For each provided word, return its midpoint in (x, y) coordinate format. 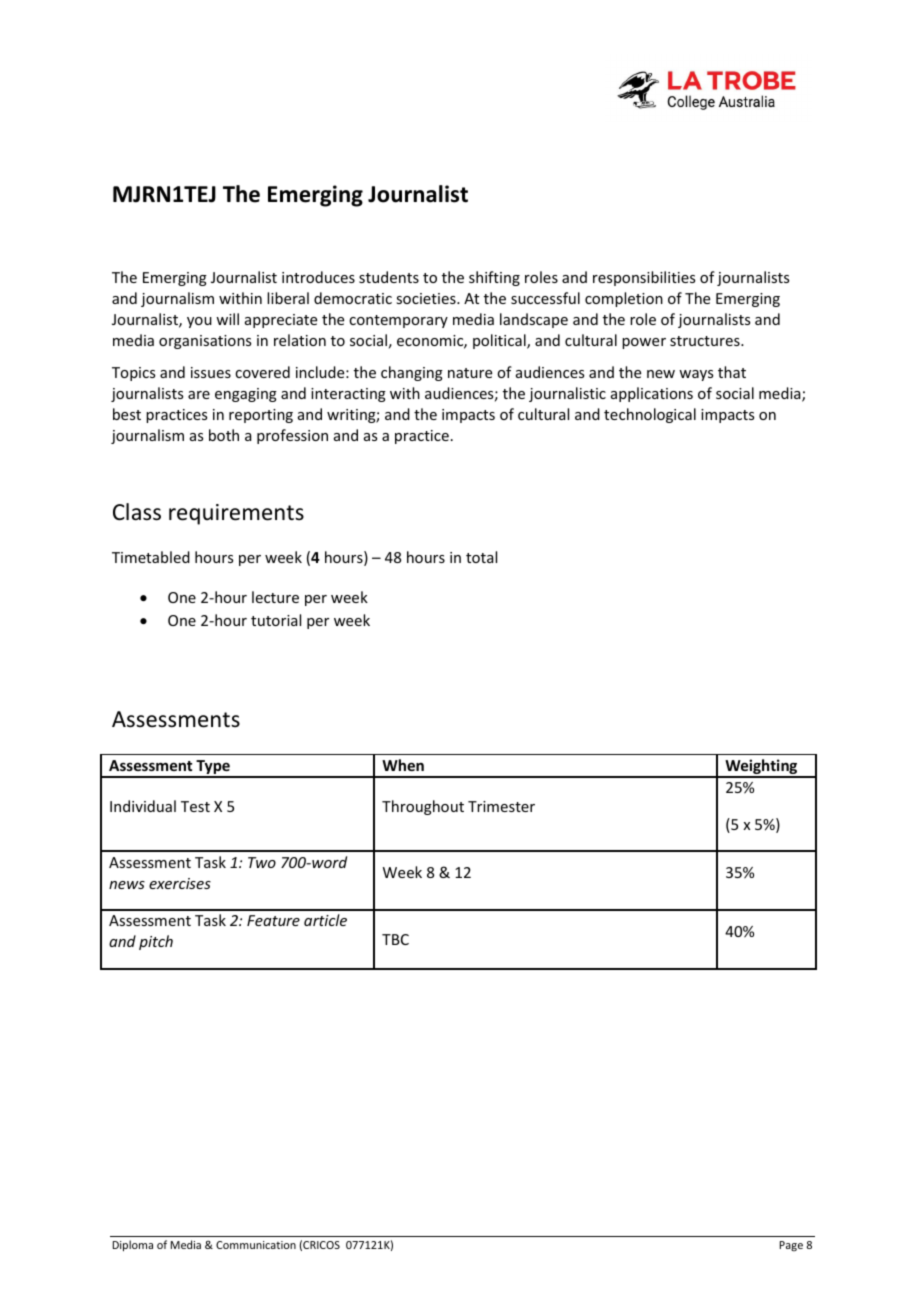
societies (427, 298)
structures (706, 341)
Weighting (761, 768)
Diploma (133, 1245)
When (403, 765)
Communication (256, 1245)
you (199, 322)
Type (213, 768)
